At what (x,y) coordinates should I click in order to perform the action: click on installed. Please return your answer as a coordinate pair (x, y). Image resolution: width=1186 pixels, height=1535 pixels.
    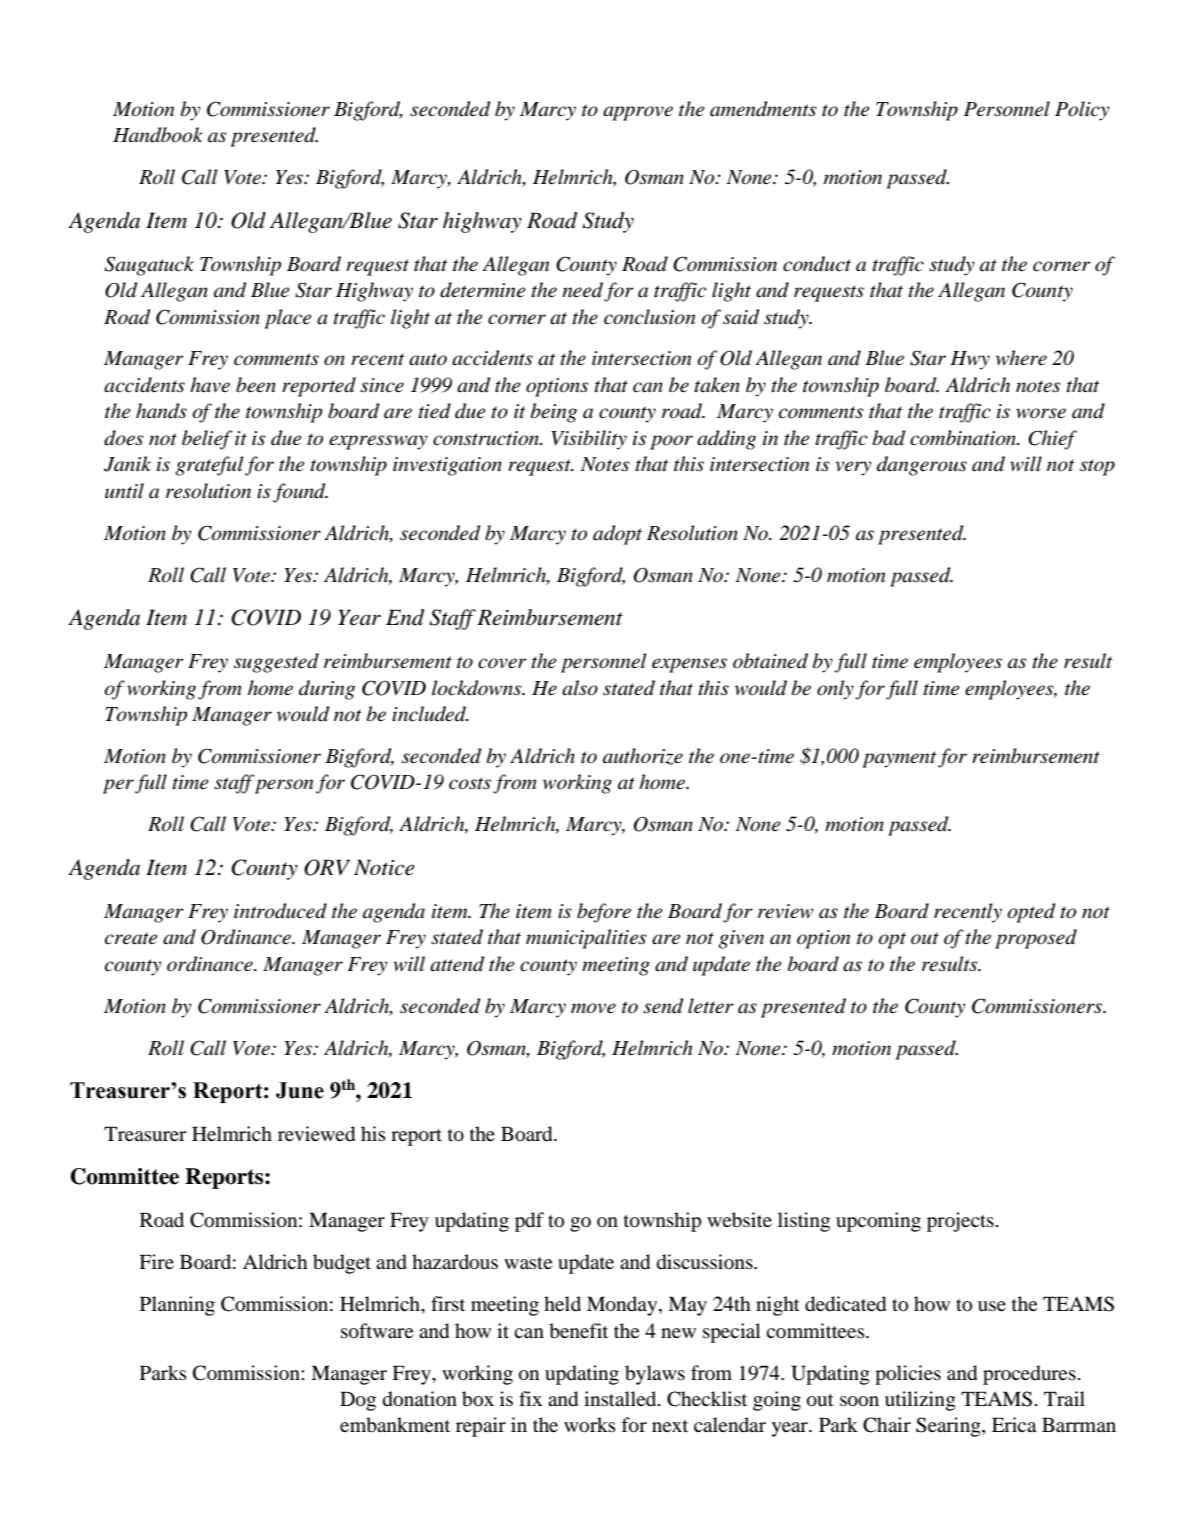
    Looking at the image, I should click on (621, 1398).
